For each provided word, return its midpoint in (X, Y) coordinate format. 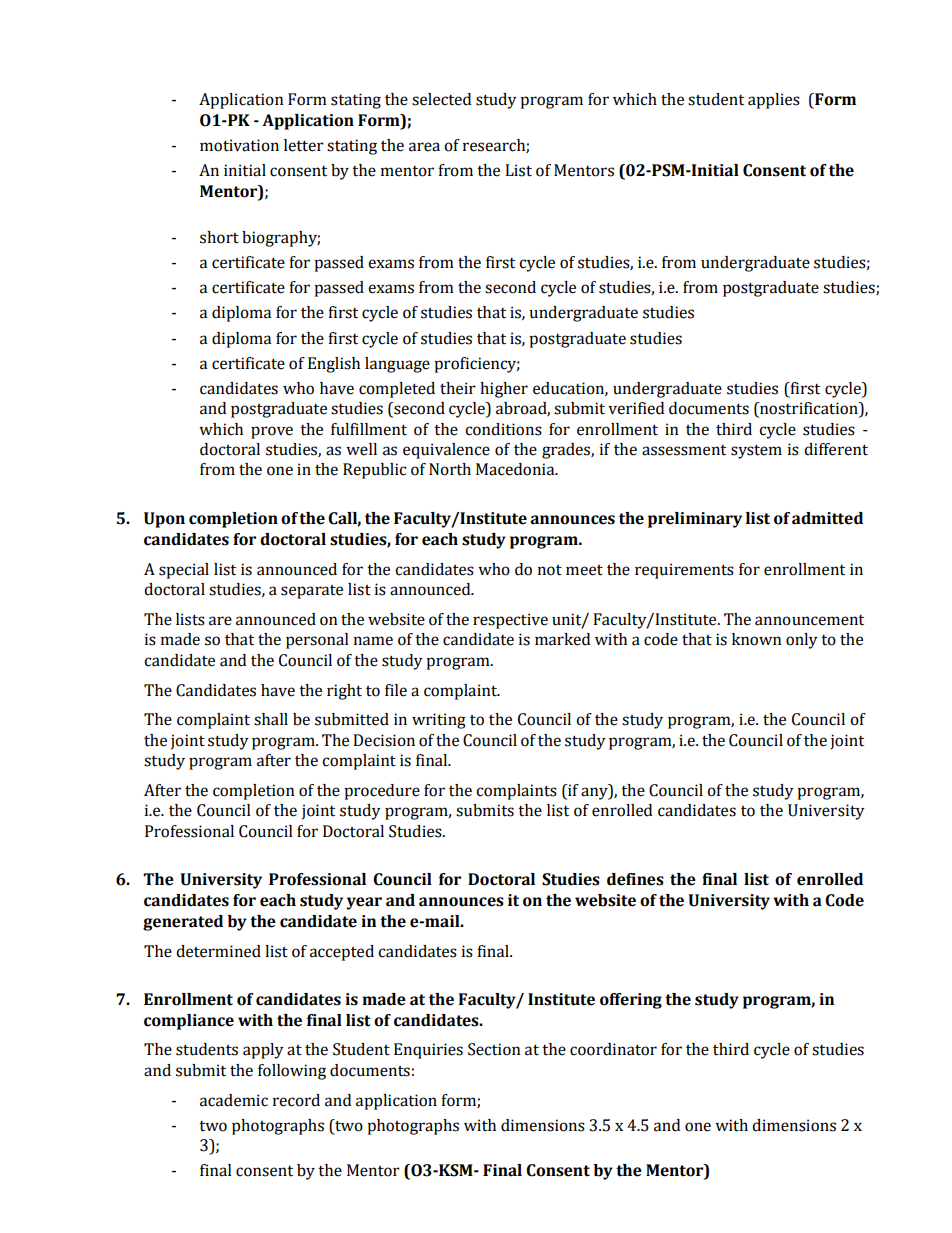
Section (494, 1049)
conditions (503, 429)
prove (272, 432)
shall (271, 719)
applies (774, 101)
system (756, 451)
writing (439, 721)
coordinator (613, 1049)
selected (441, 99)
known (757, 639)
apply (263, 1051)
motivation (239, 145)
